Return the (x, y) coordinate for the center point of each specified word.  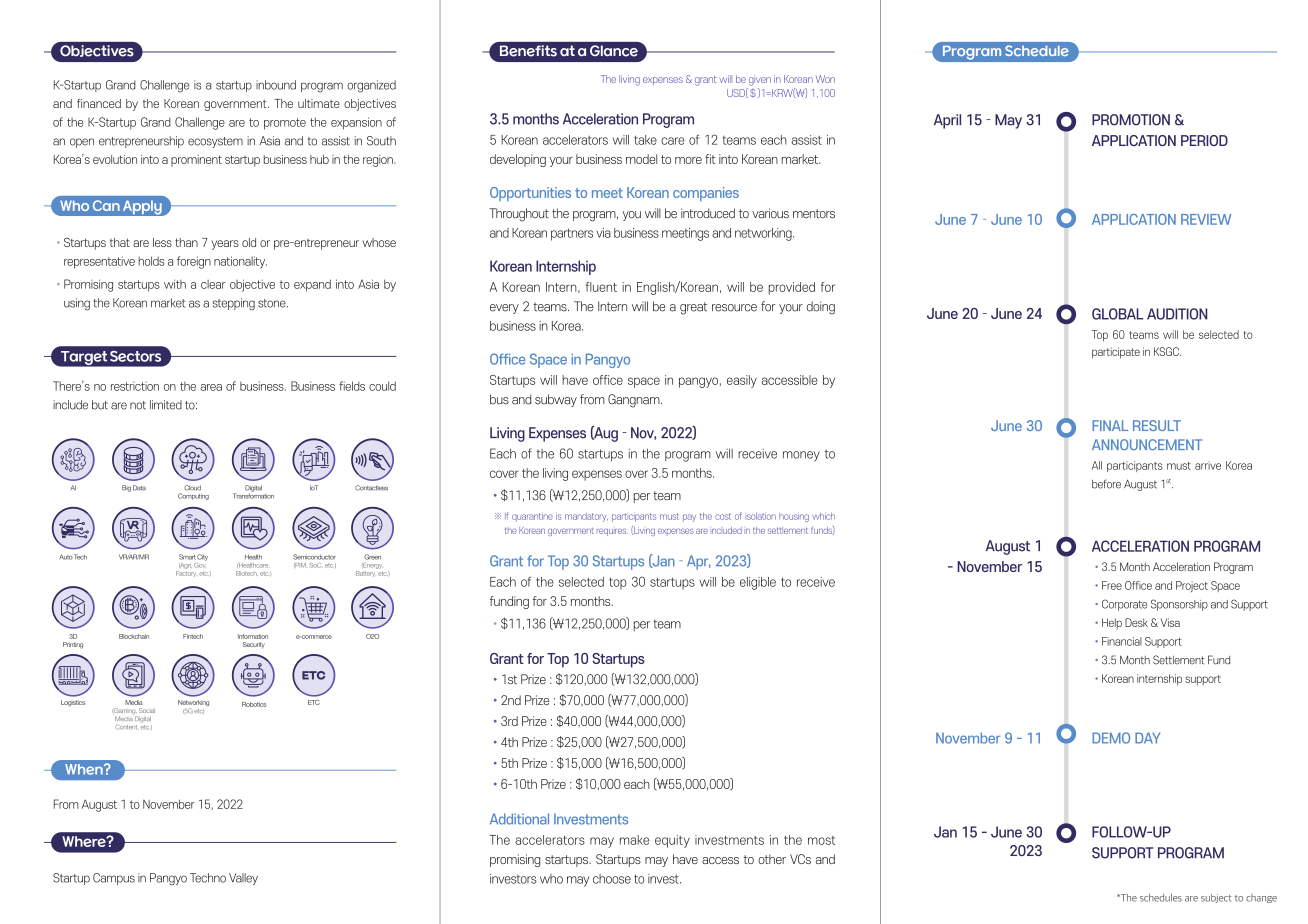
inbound (276, 85)
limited (166, 405)
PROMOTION (1131, 120)
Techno (208, 878)
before (1106, 484)
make (634, 840)
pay (689, 518)
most (821, 840)
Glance (614, 51)
